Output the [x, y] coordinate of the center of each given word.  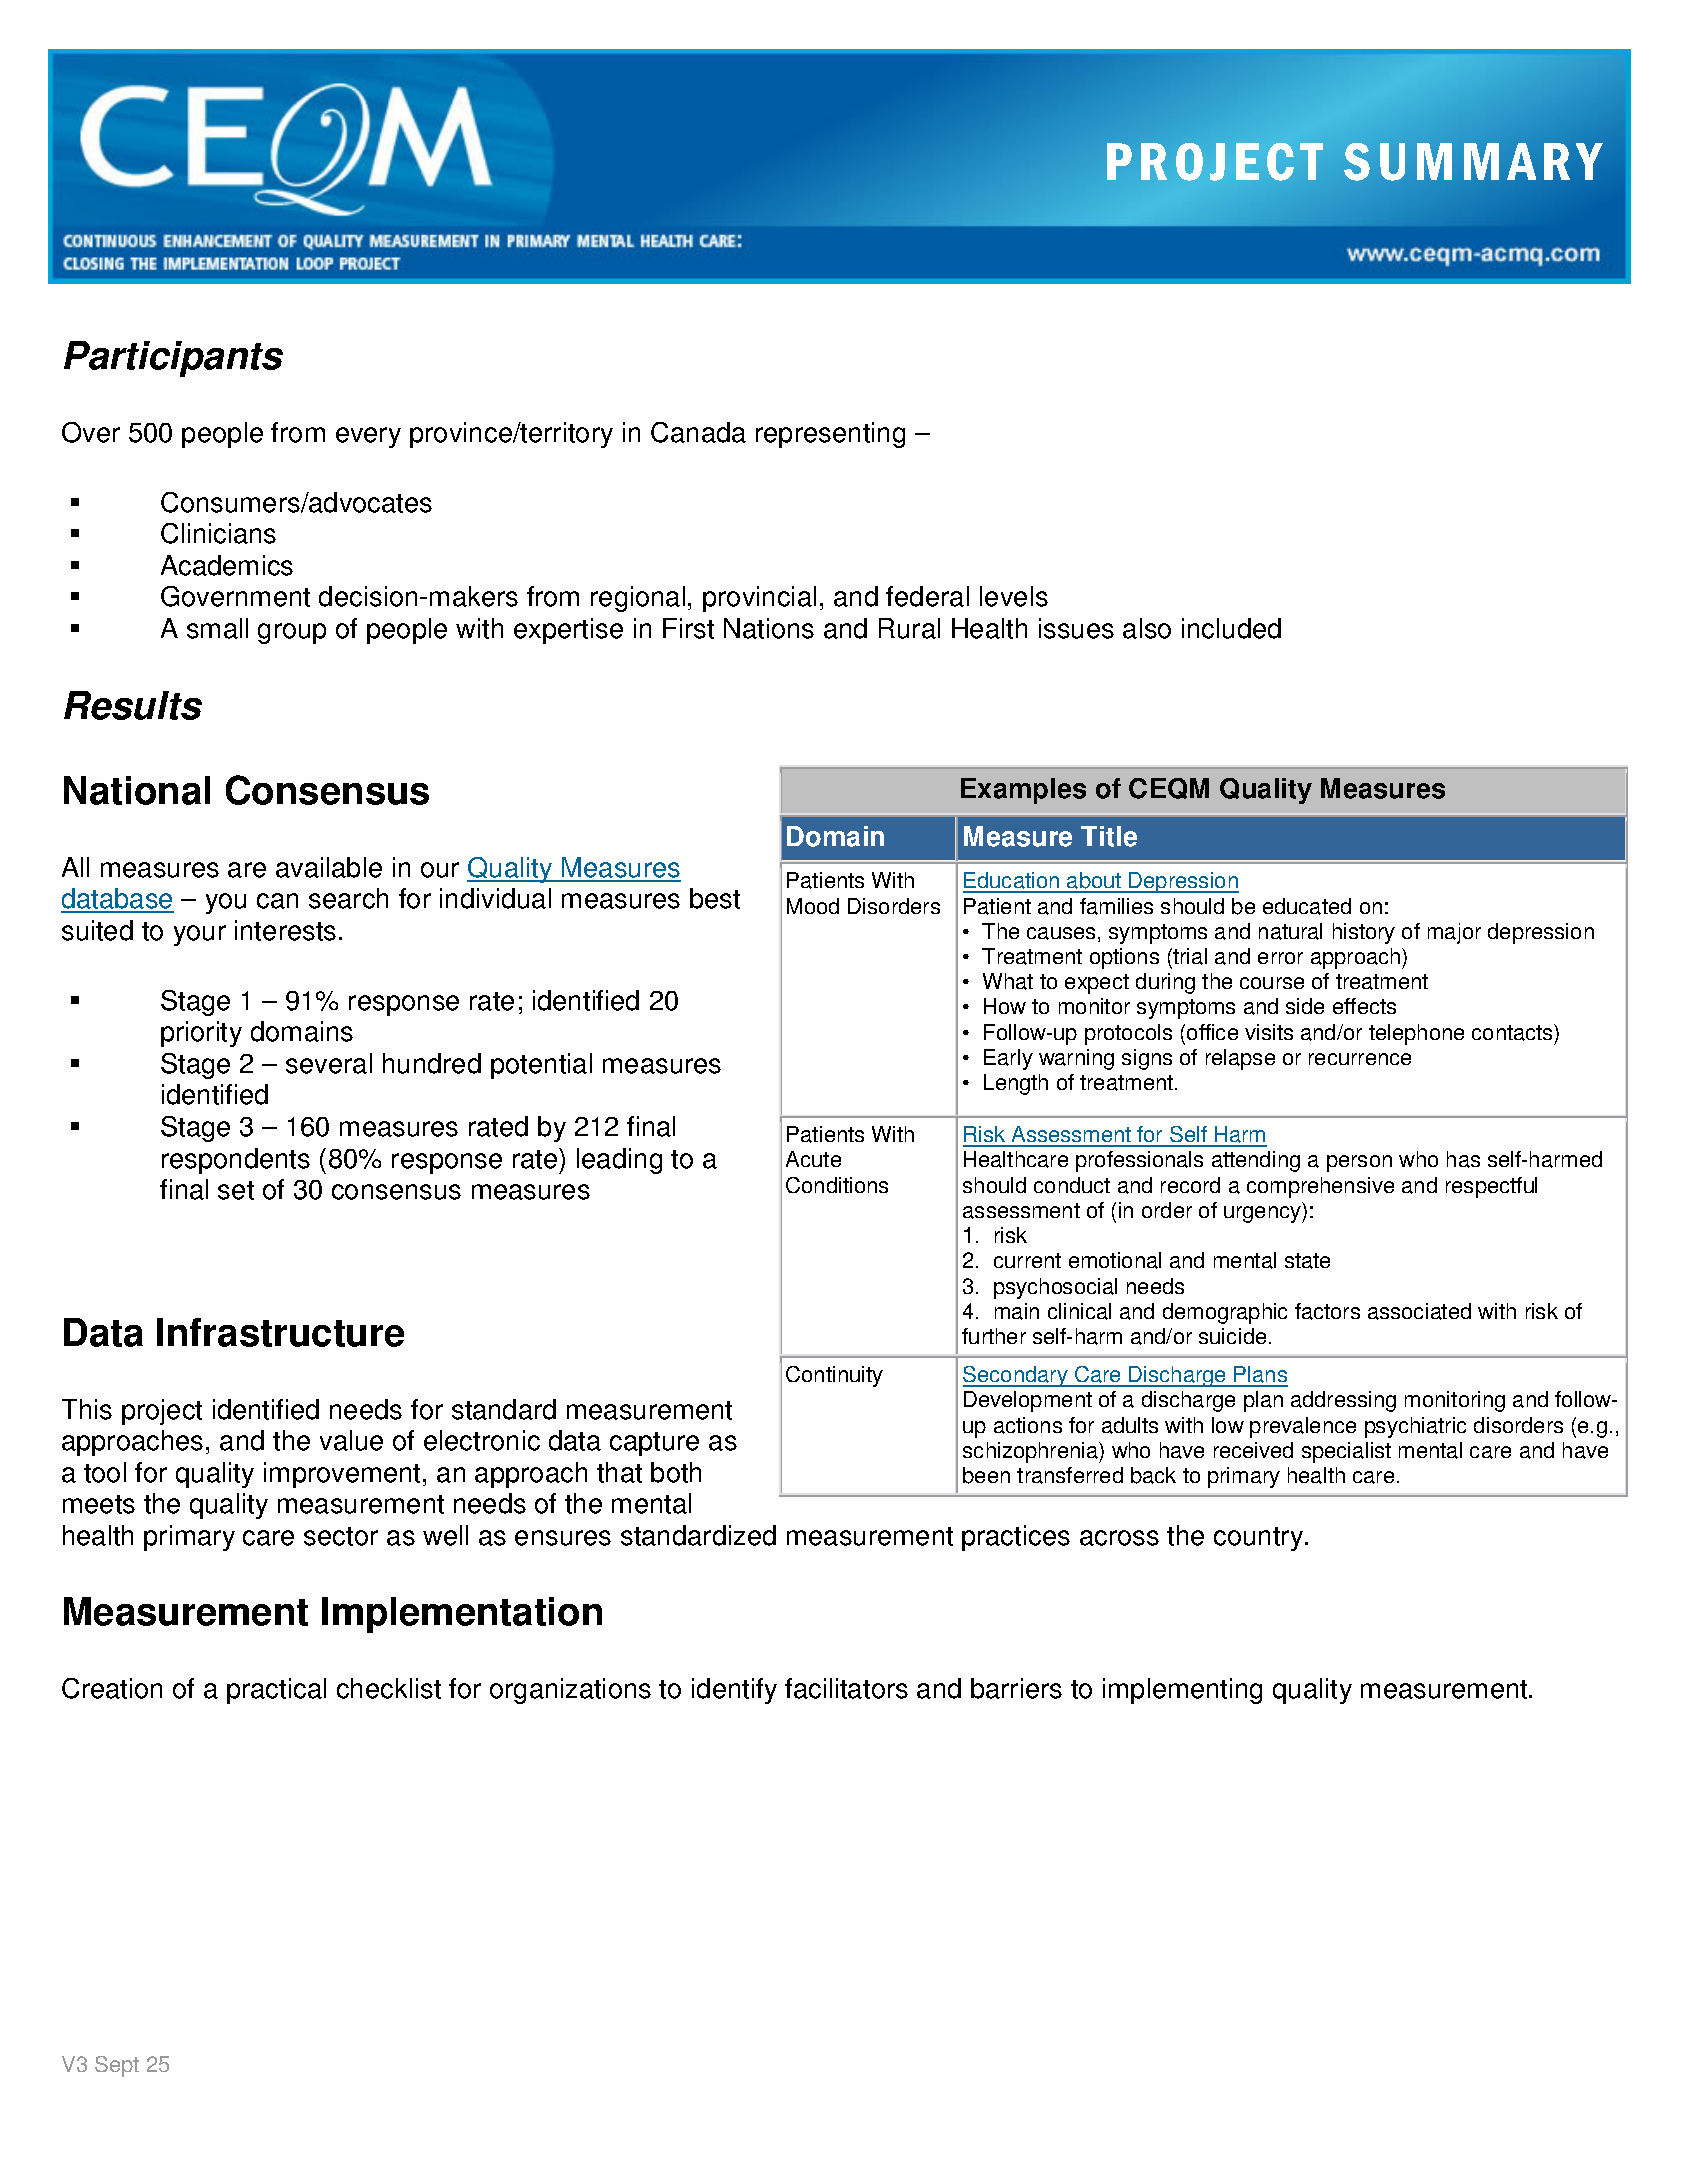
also [1147, 628]
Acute [813, 1159]
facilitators [846, 1688]
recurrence [1360, 1059]
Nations [769, 628]
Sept [117, 2066]
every [368, 437]
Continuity [834, 1376]
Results [133, 705]
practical [276, 1691]
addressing [1343, 1401]
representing [830, 435]
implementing [1182, 1691]
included [1231, 628]
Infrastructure [280, 1332]
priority [201, 1034]
